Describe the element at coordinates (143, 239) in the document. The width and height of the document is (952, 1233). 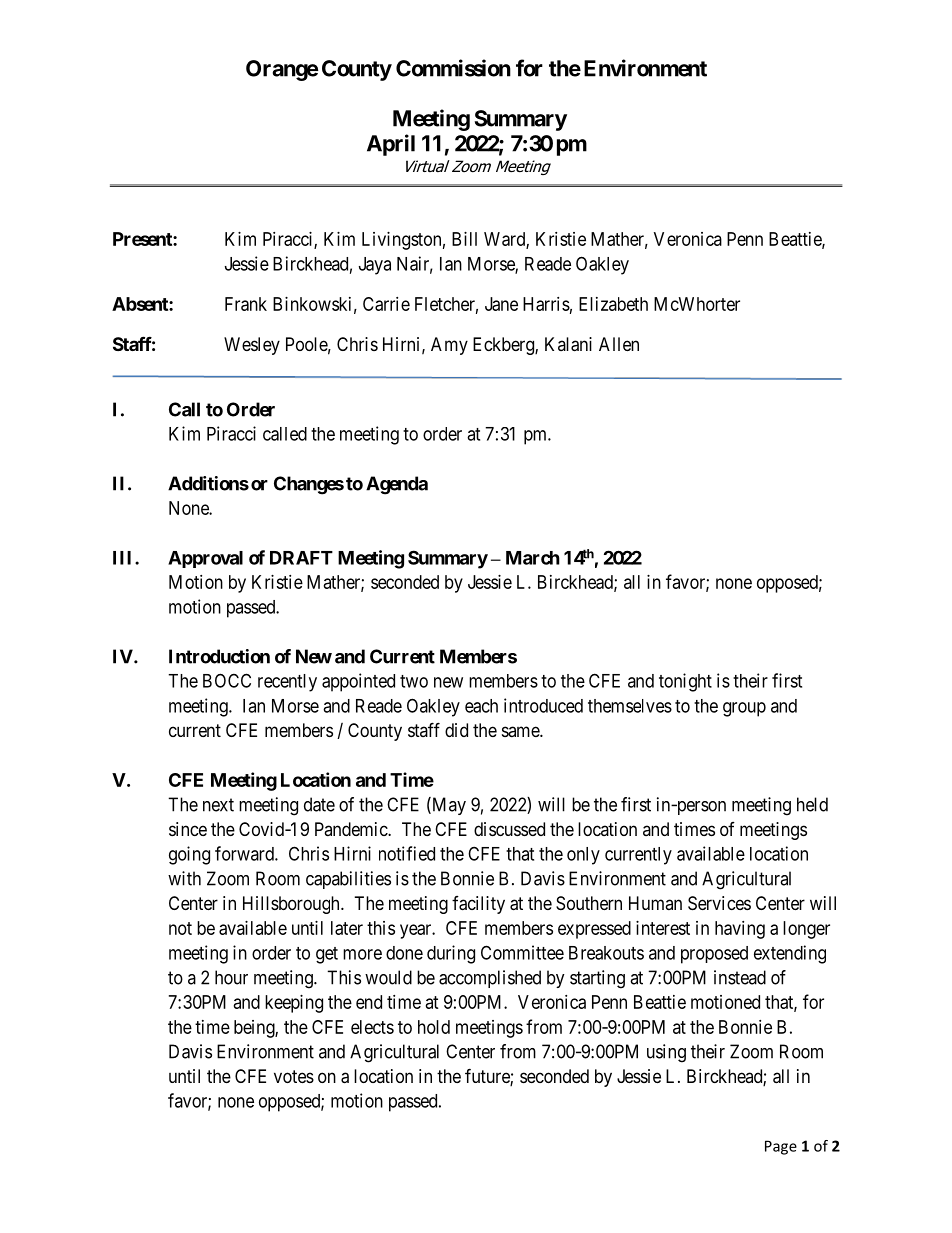
I see `Present` at that location.
